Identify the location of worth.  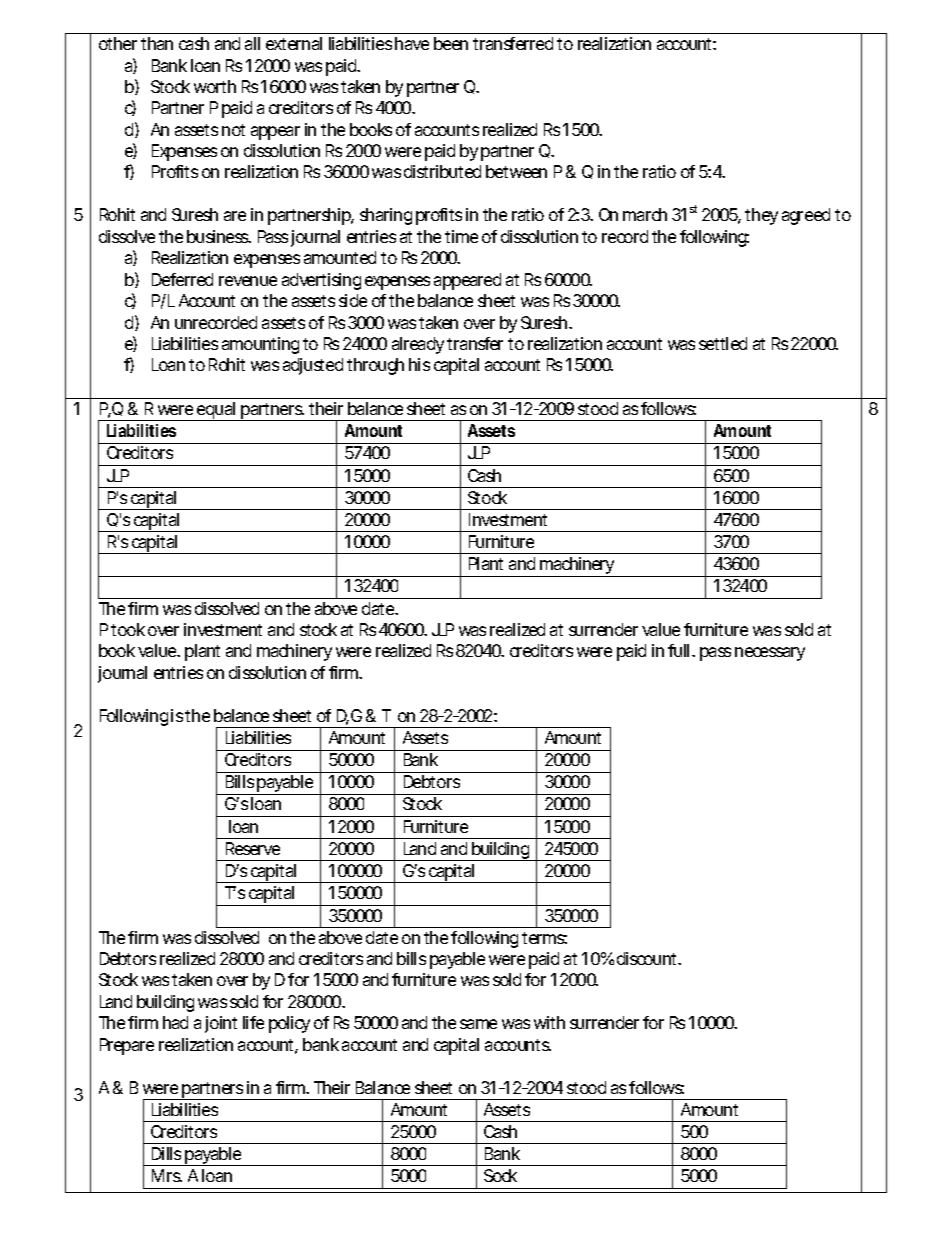
(215, 86).
